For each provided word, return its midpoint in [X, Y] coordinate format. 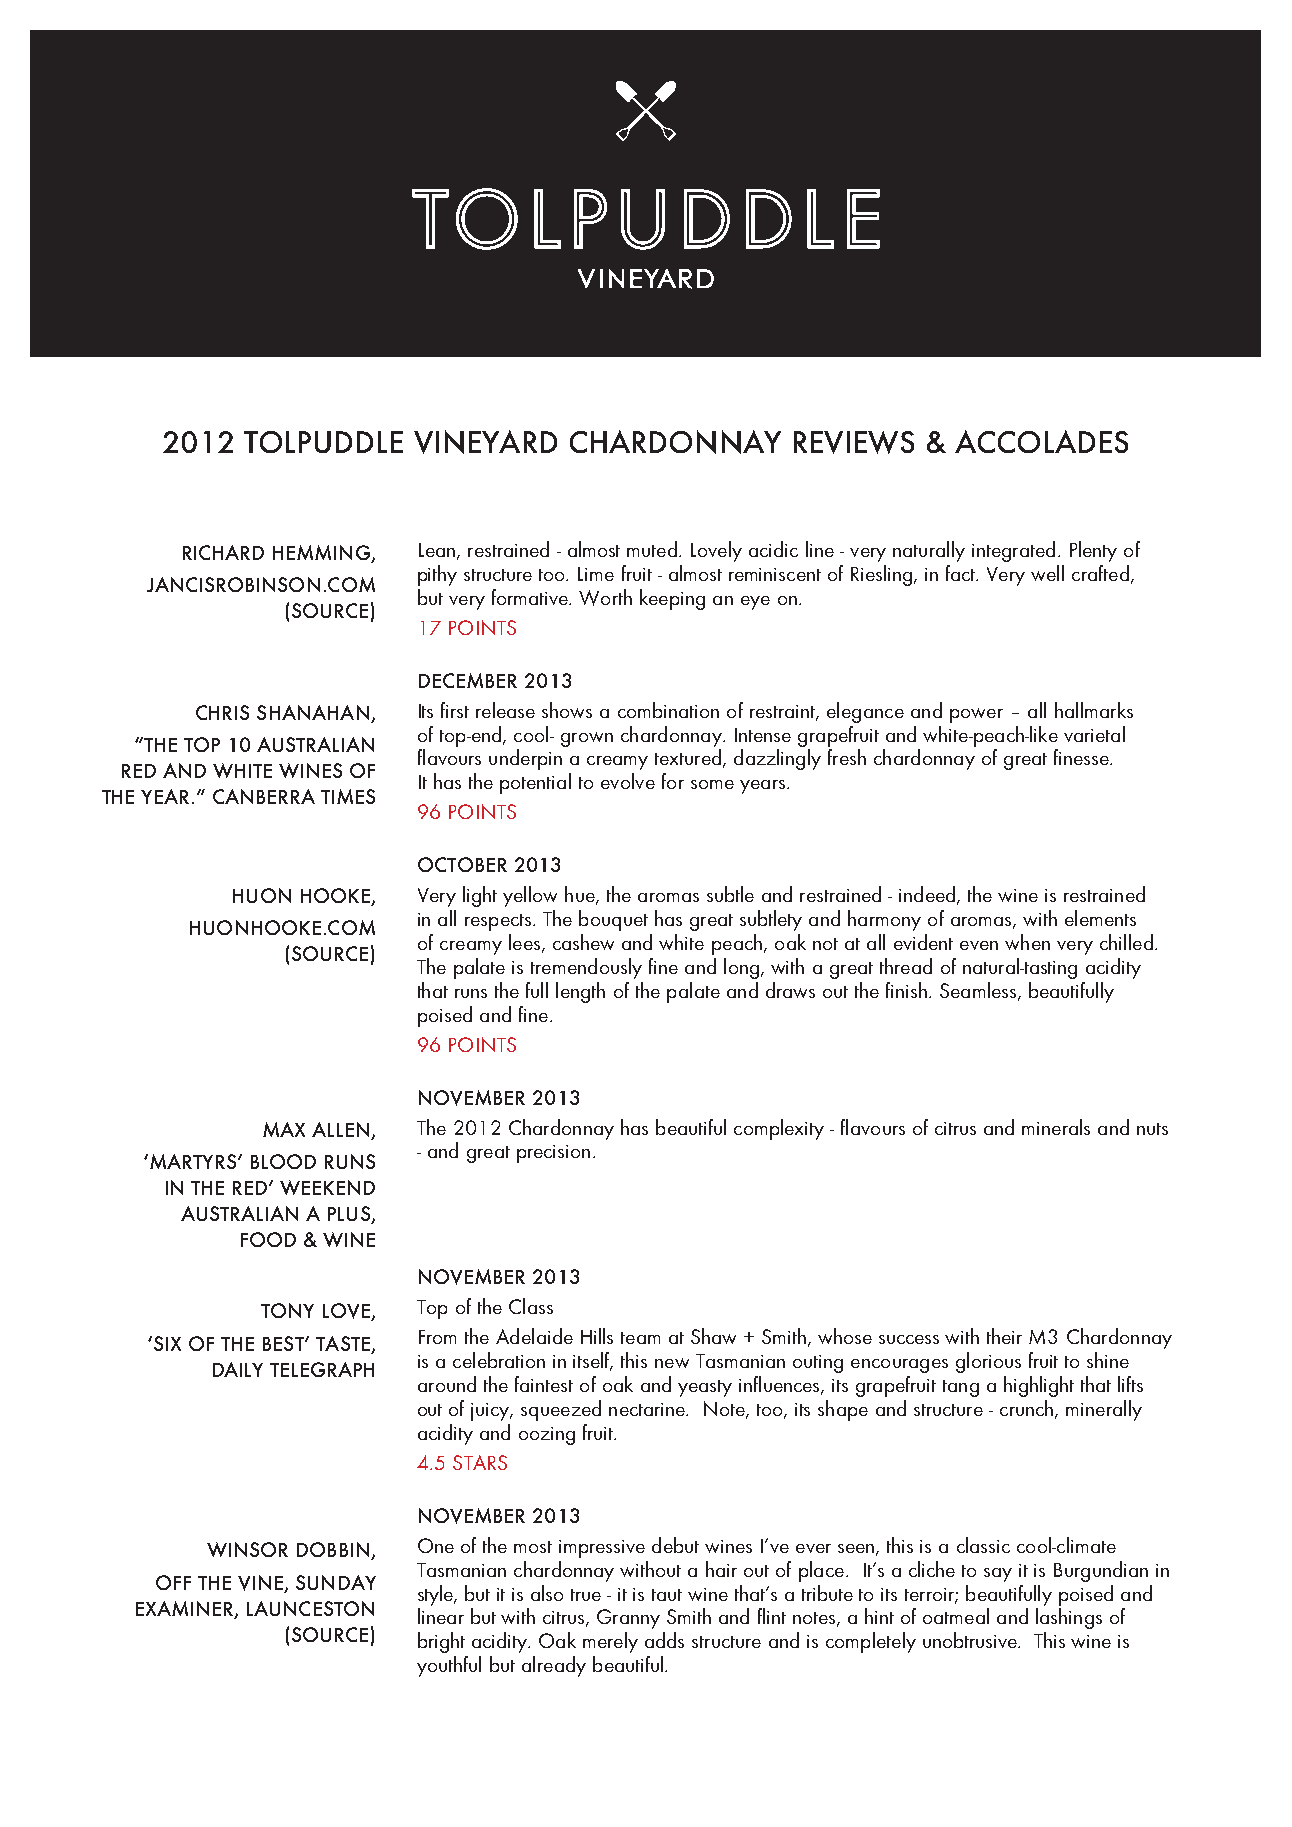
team [640, 1338]
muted [652, 549]
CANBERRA [264, 796]
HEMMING [322, 554]
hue [581, 895]
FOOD [268, 1239]
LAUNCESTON [310, 1608]
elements [1100, 918]
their [1004, 1336]
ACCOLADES [1041, 441]
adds [664, 1640]
